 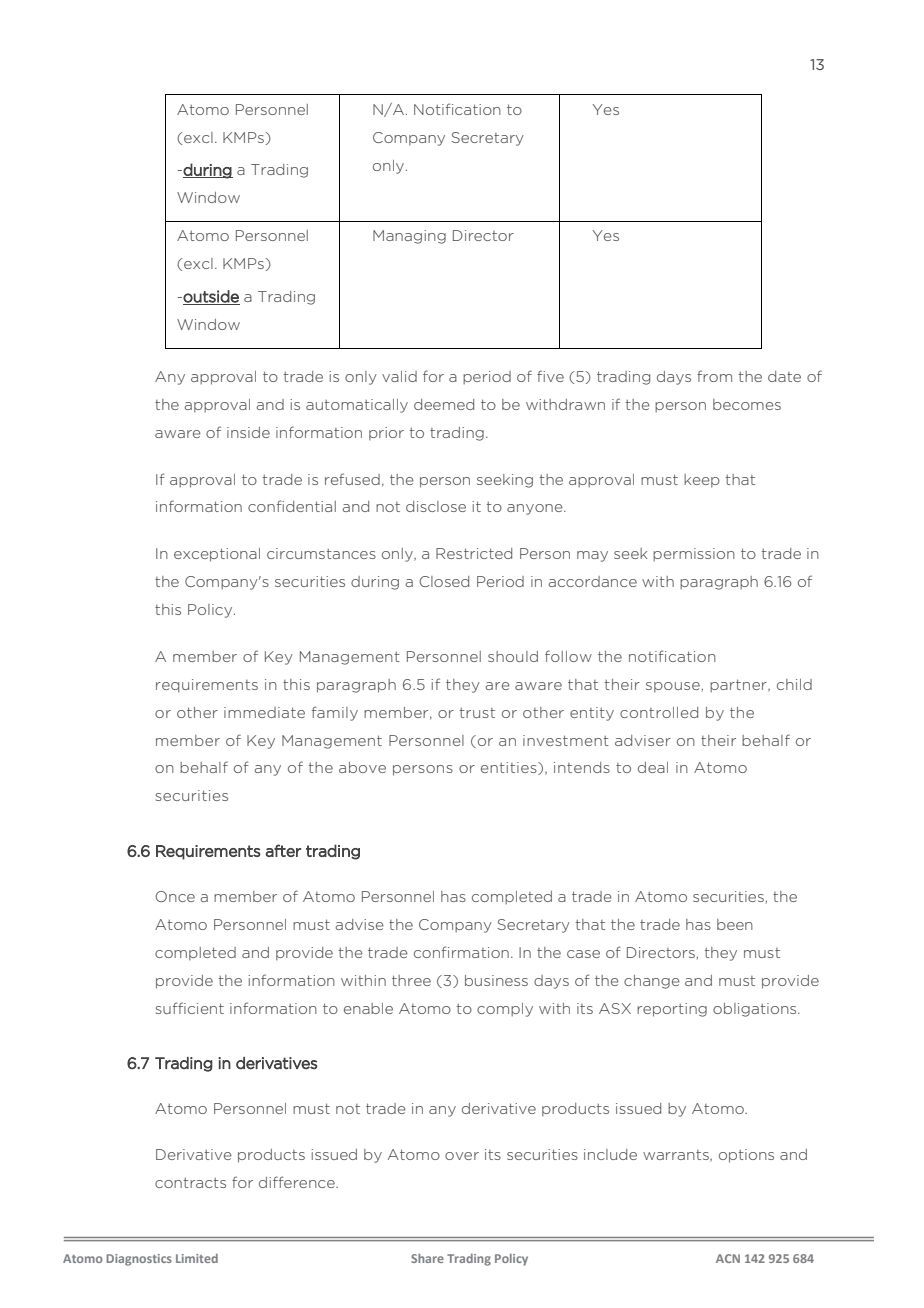 I want to click on trust, so click(x=477, y=713).
